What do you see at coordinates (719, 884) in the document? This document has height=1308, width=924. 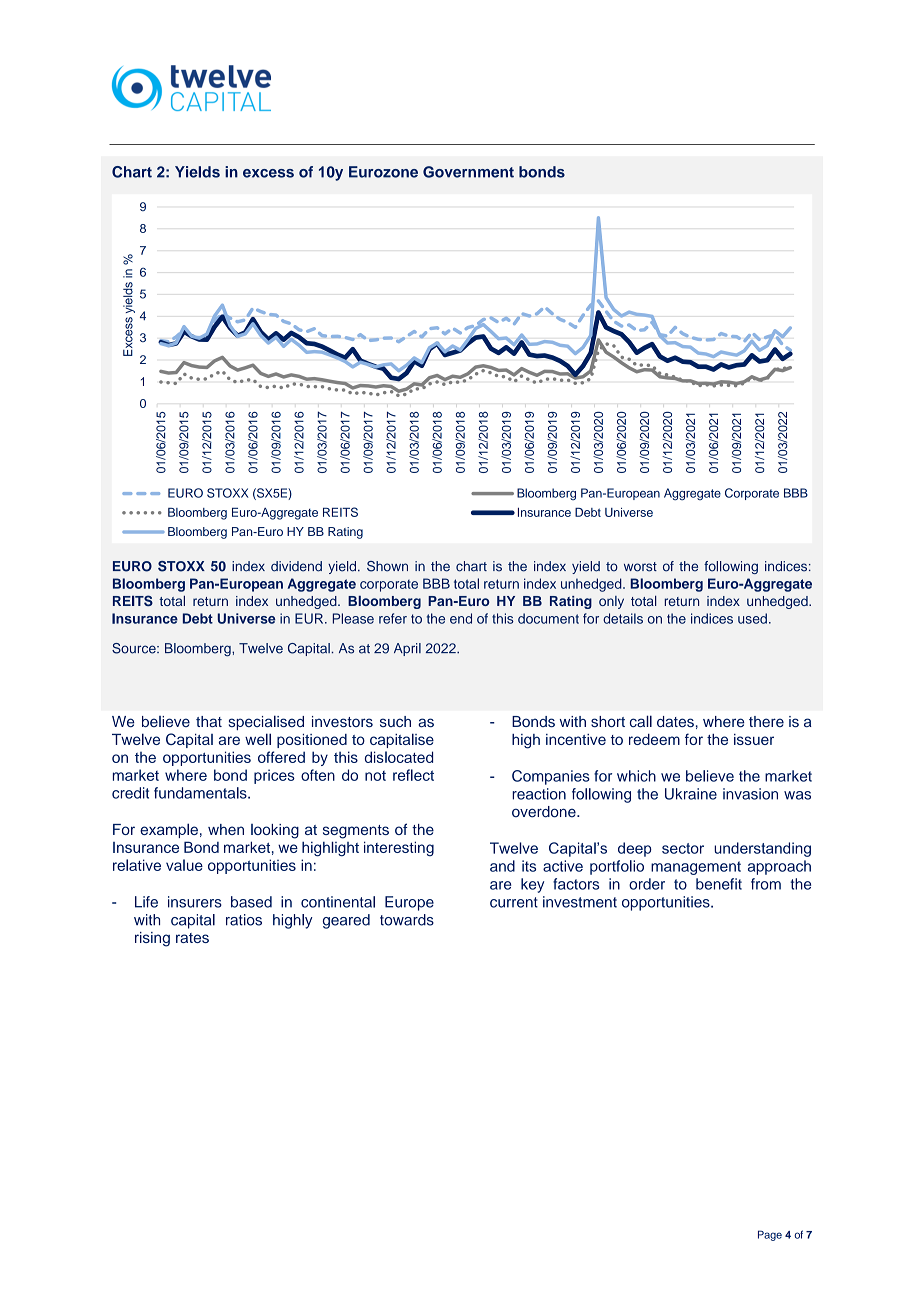 I see `benefit` at bounding box center [719, 884].
